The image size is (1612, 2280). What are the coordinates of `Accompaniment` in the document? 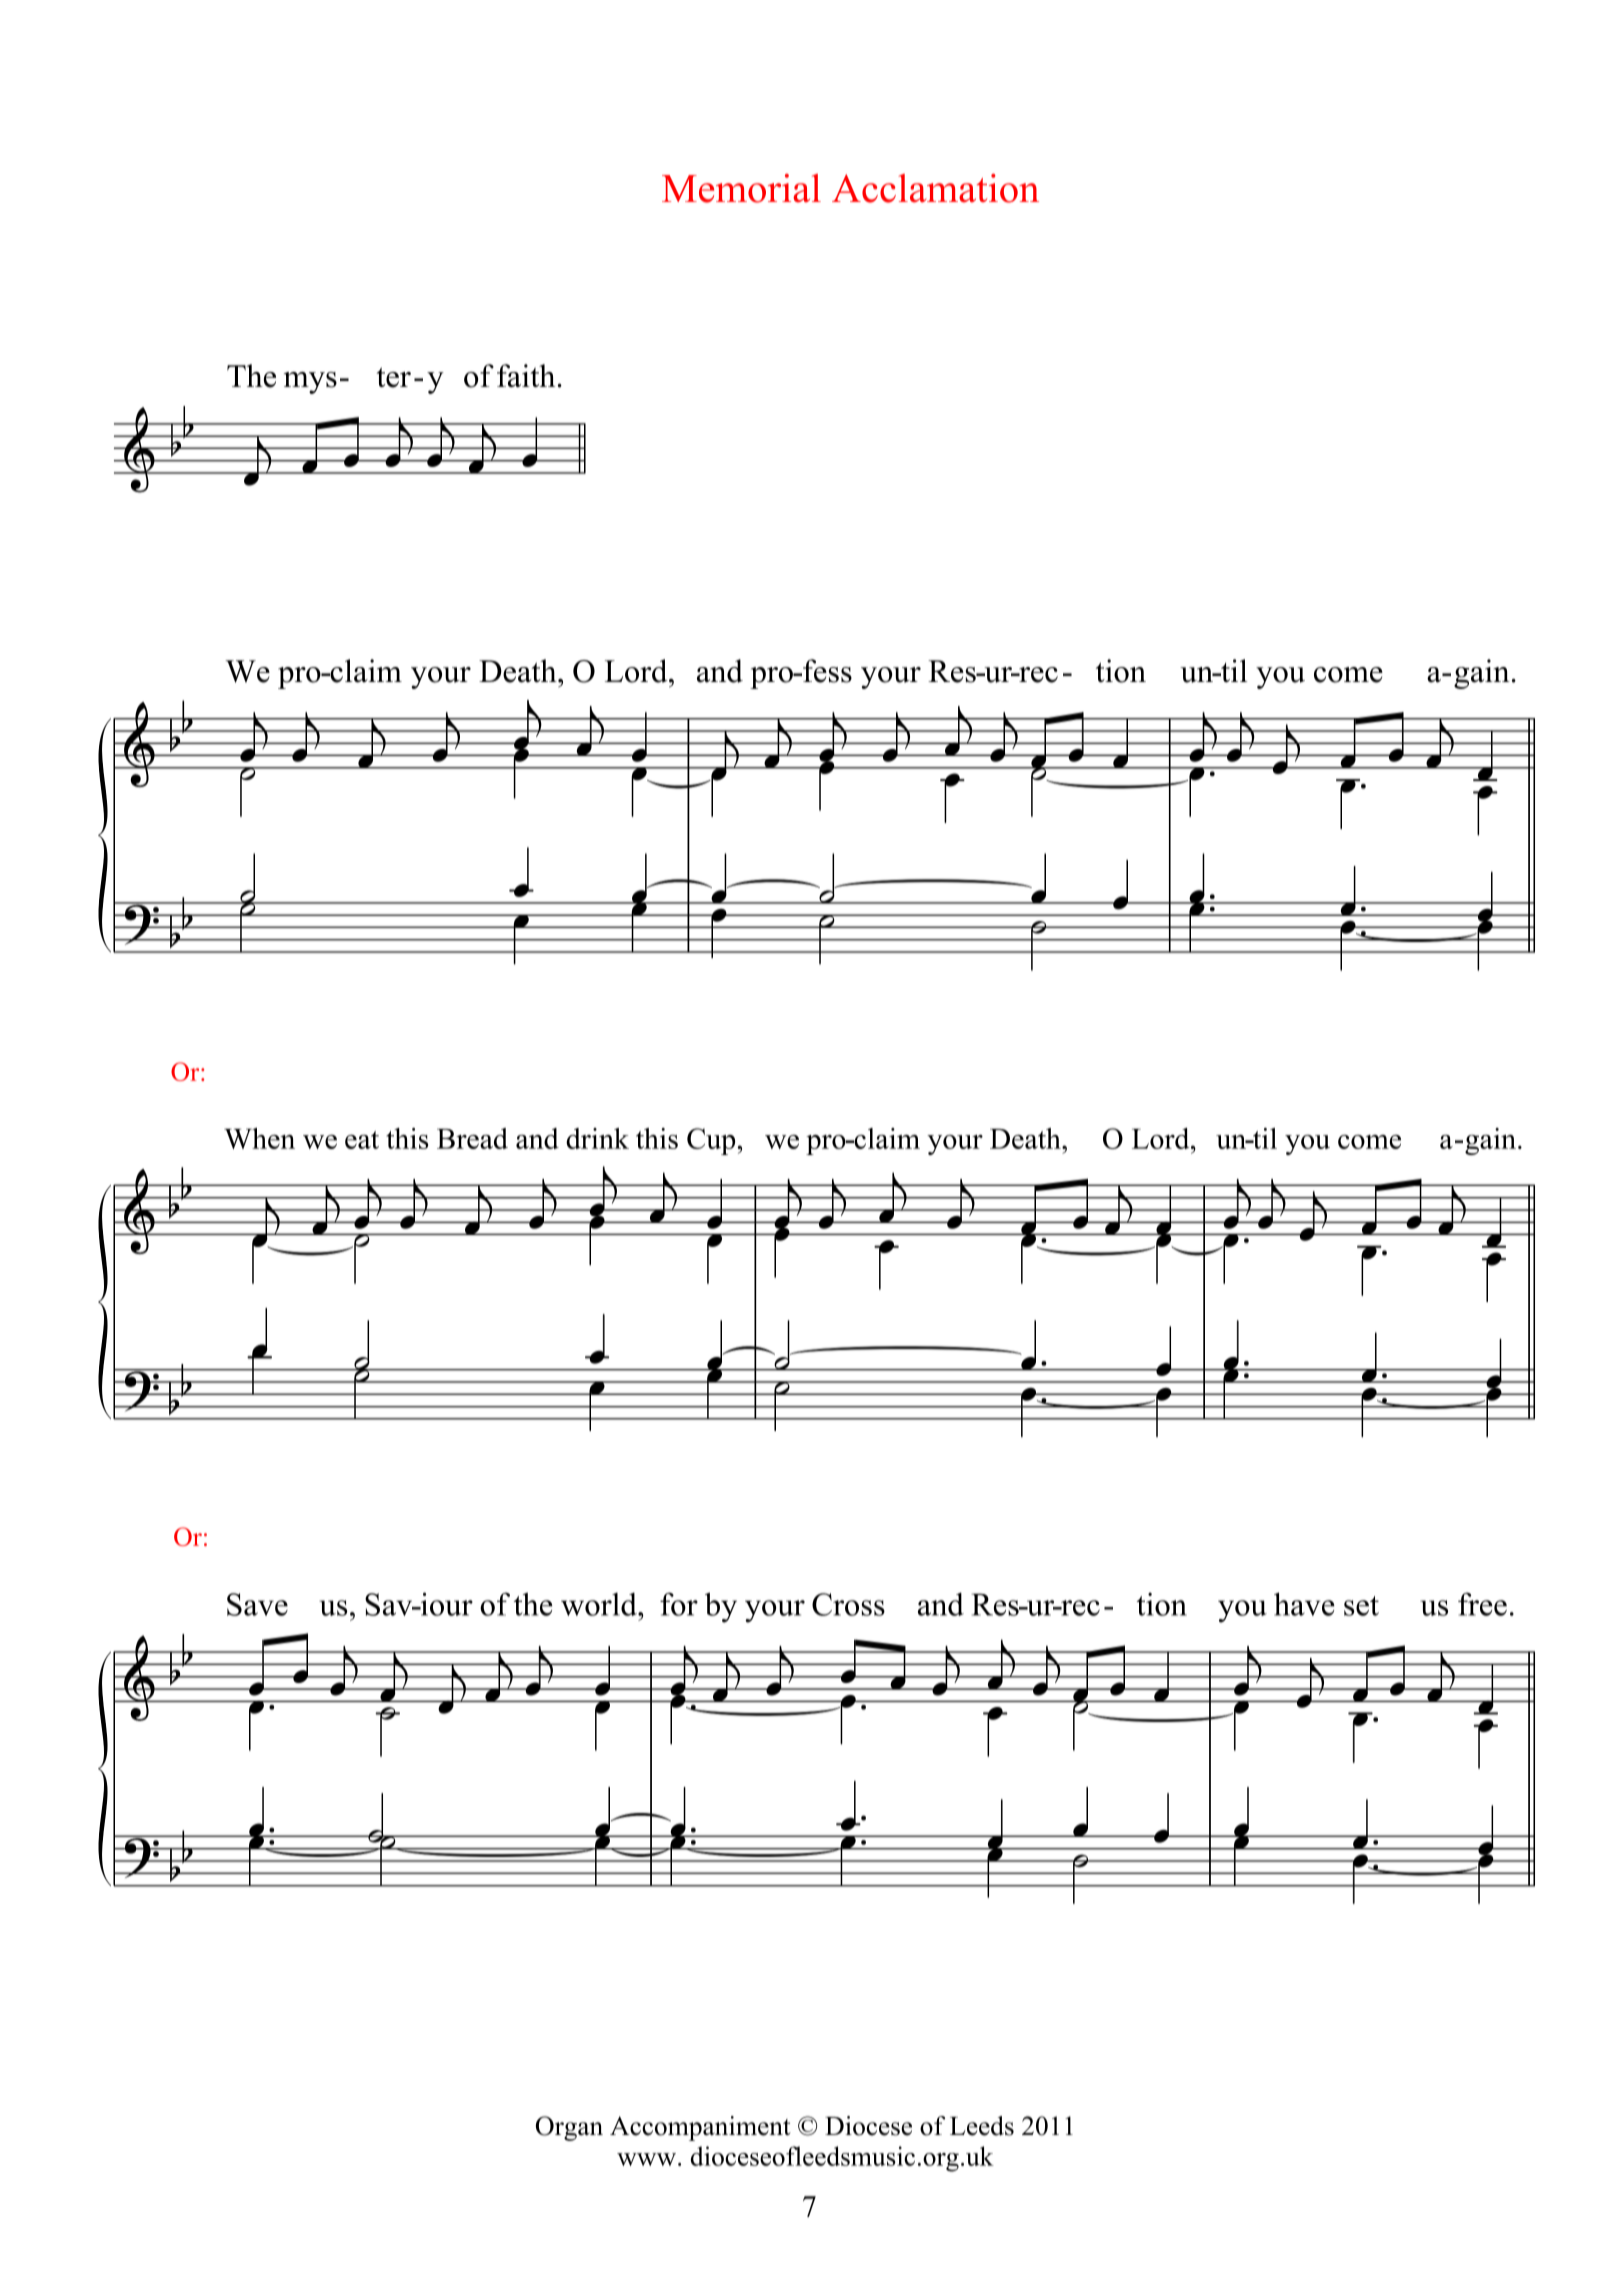 It's located at (700, 2128).
